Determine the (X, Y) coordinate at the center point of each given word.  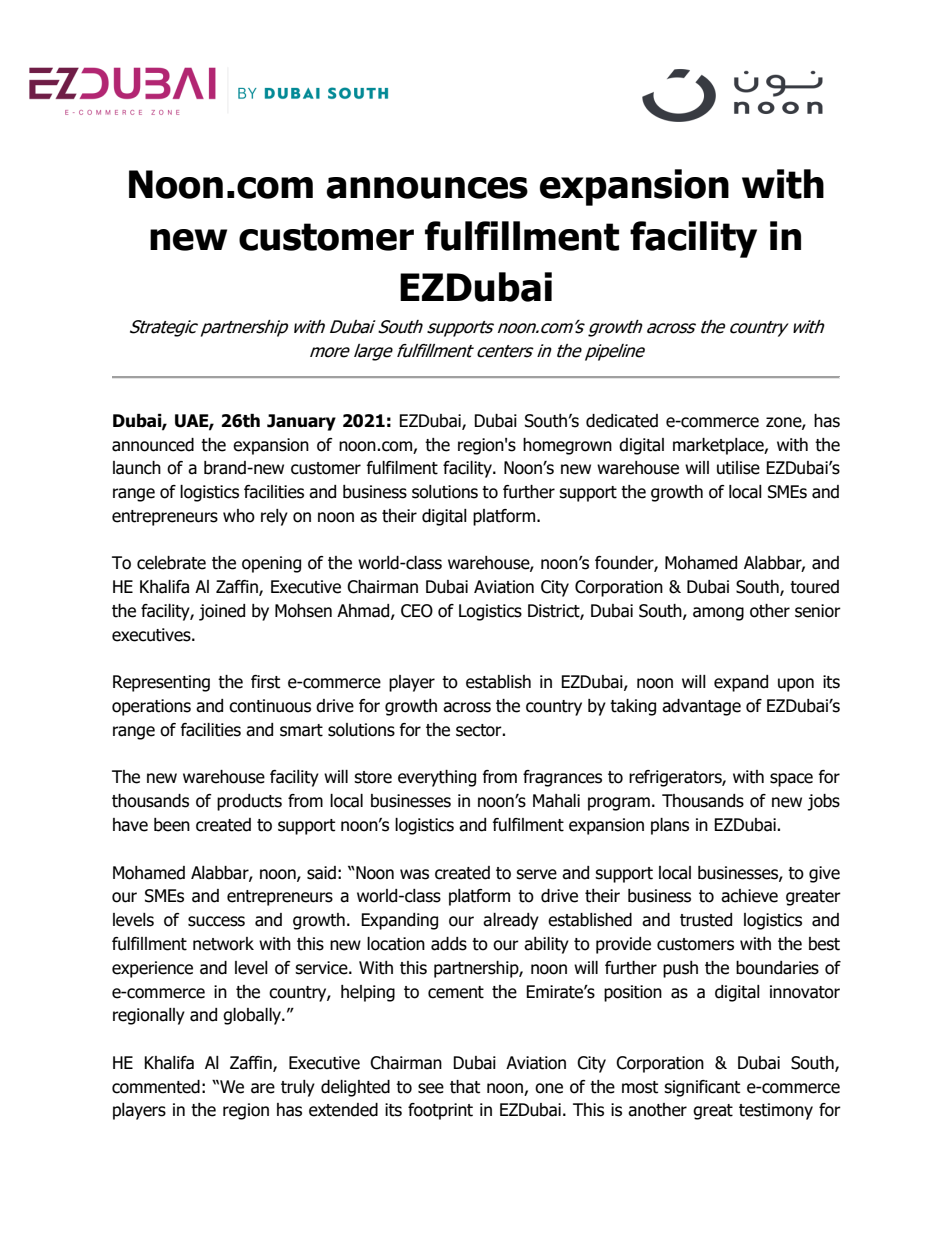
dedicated (622, 421)
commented (156, 1087)
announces (427, 188)
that (465, 1087)
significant (702, 1088)
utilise (738, 468)
